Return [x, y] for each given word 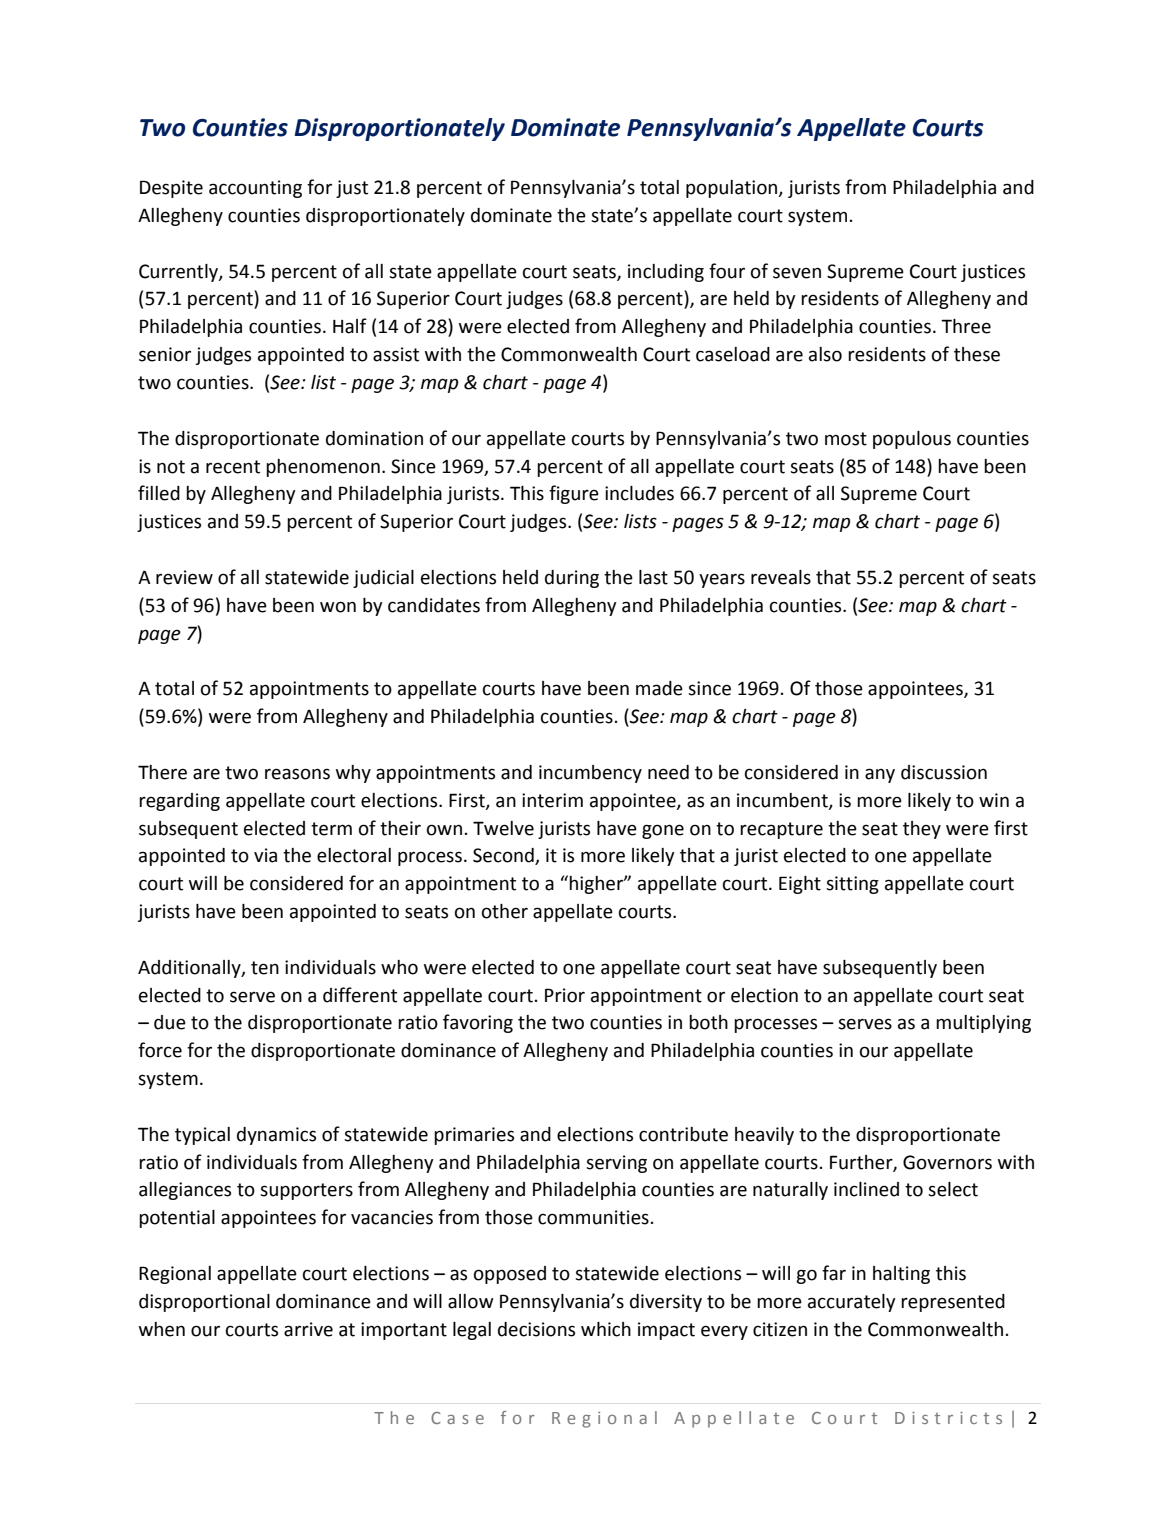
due [170, 1022]
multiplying [983, 1024]
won [338, 607]
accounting [255, 189]
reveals [781, 577]
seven [797, 273]
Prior [565, 995]
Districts [948, 1418]
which [606, 1329]
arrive [308, 1329]
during [572, 579]
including [666, 273]
